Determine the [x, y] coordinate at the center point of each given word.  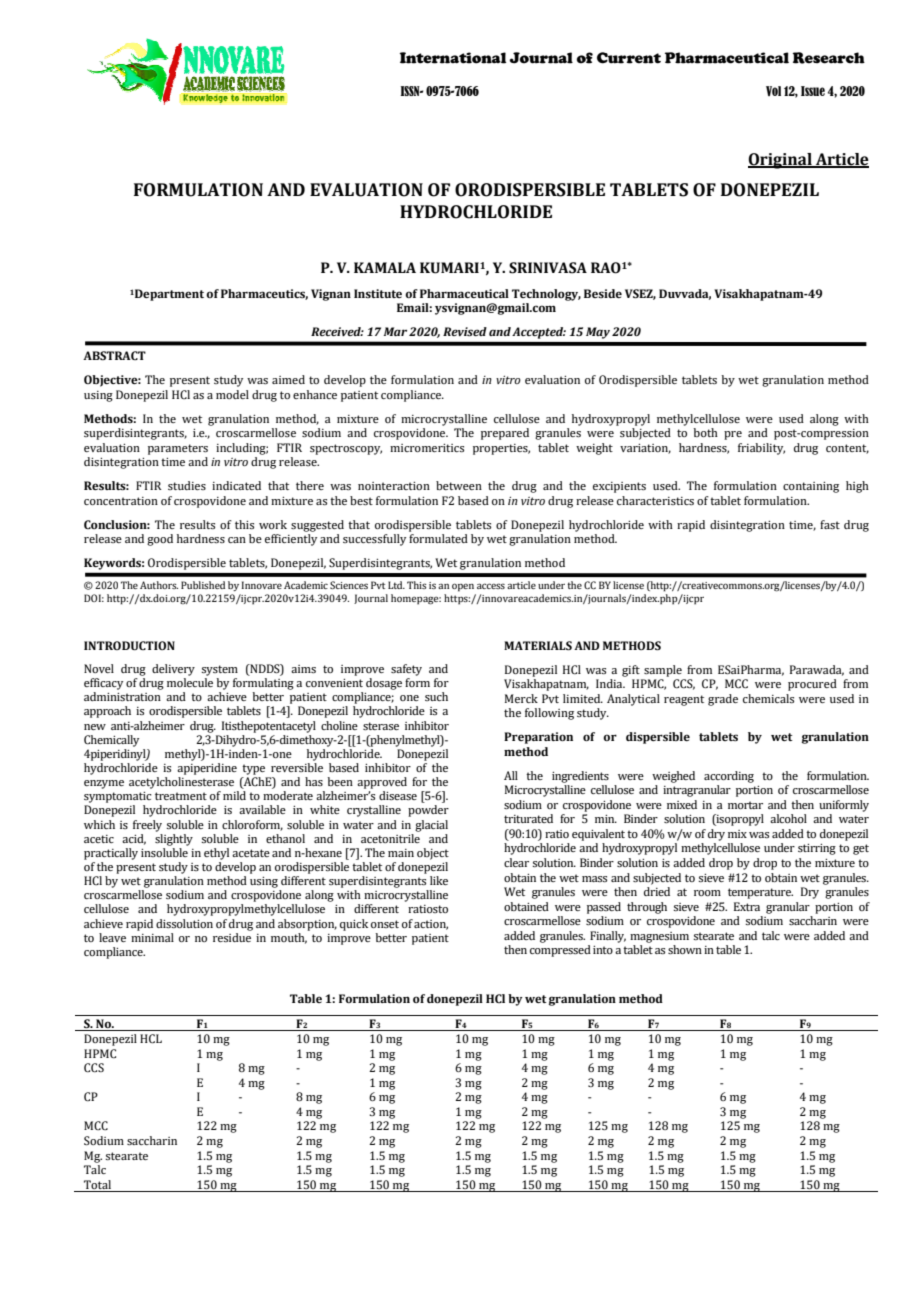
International [453, 58]
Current [629, 58]
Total [97, 1184]
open [463, 587]
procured [812, 685]
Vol [773, 91]
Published [203, 585]
